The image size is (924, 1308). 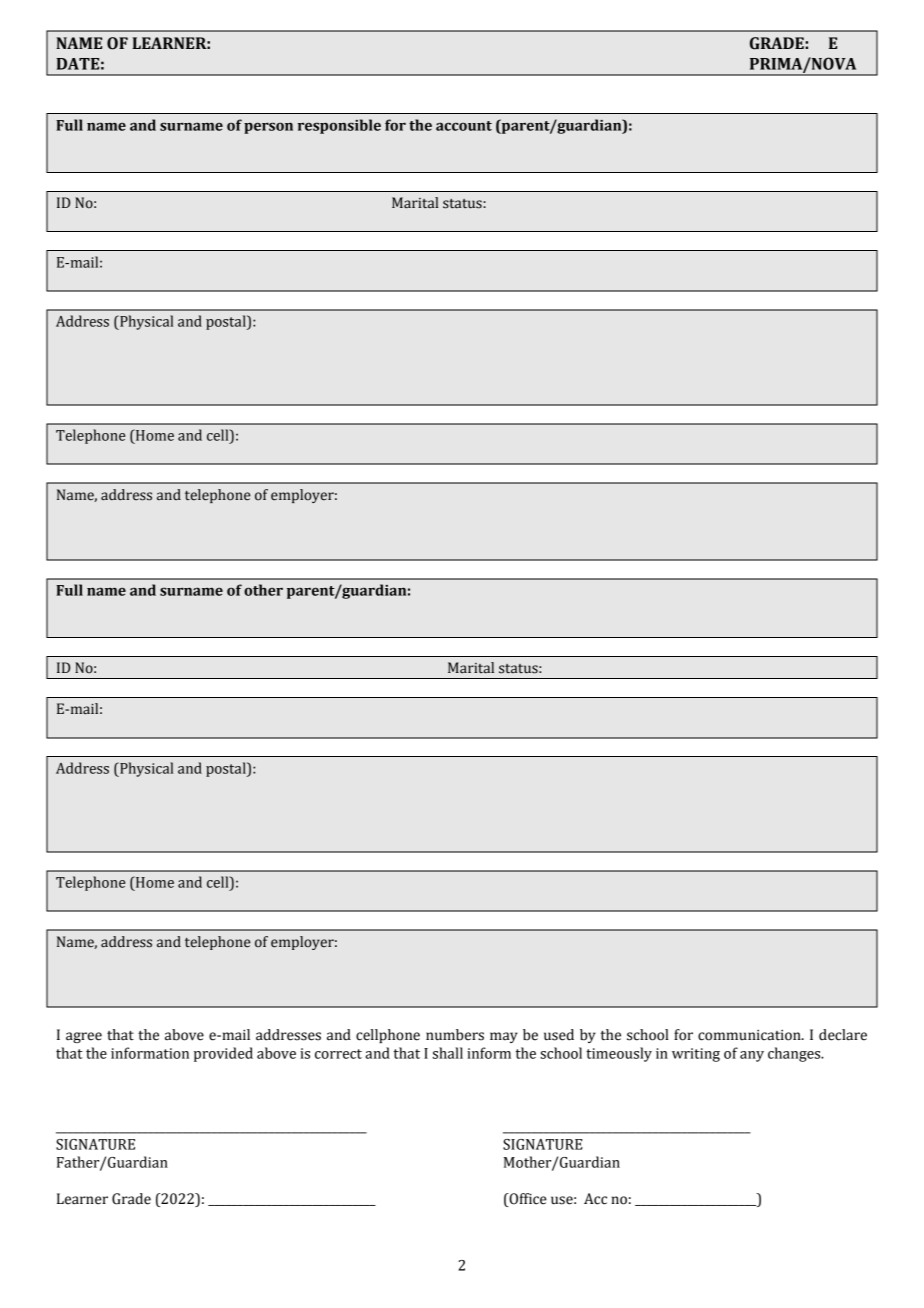 I want to click on provided, so click(x=223, y=1054).
